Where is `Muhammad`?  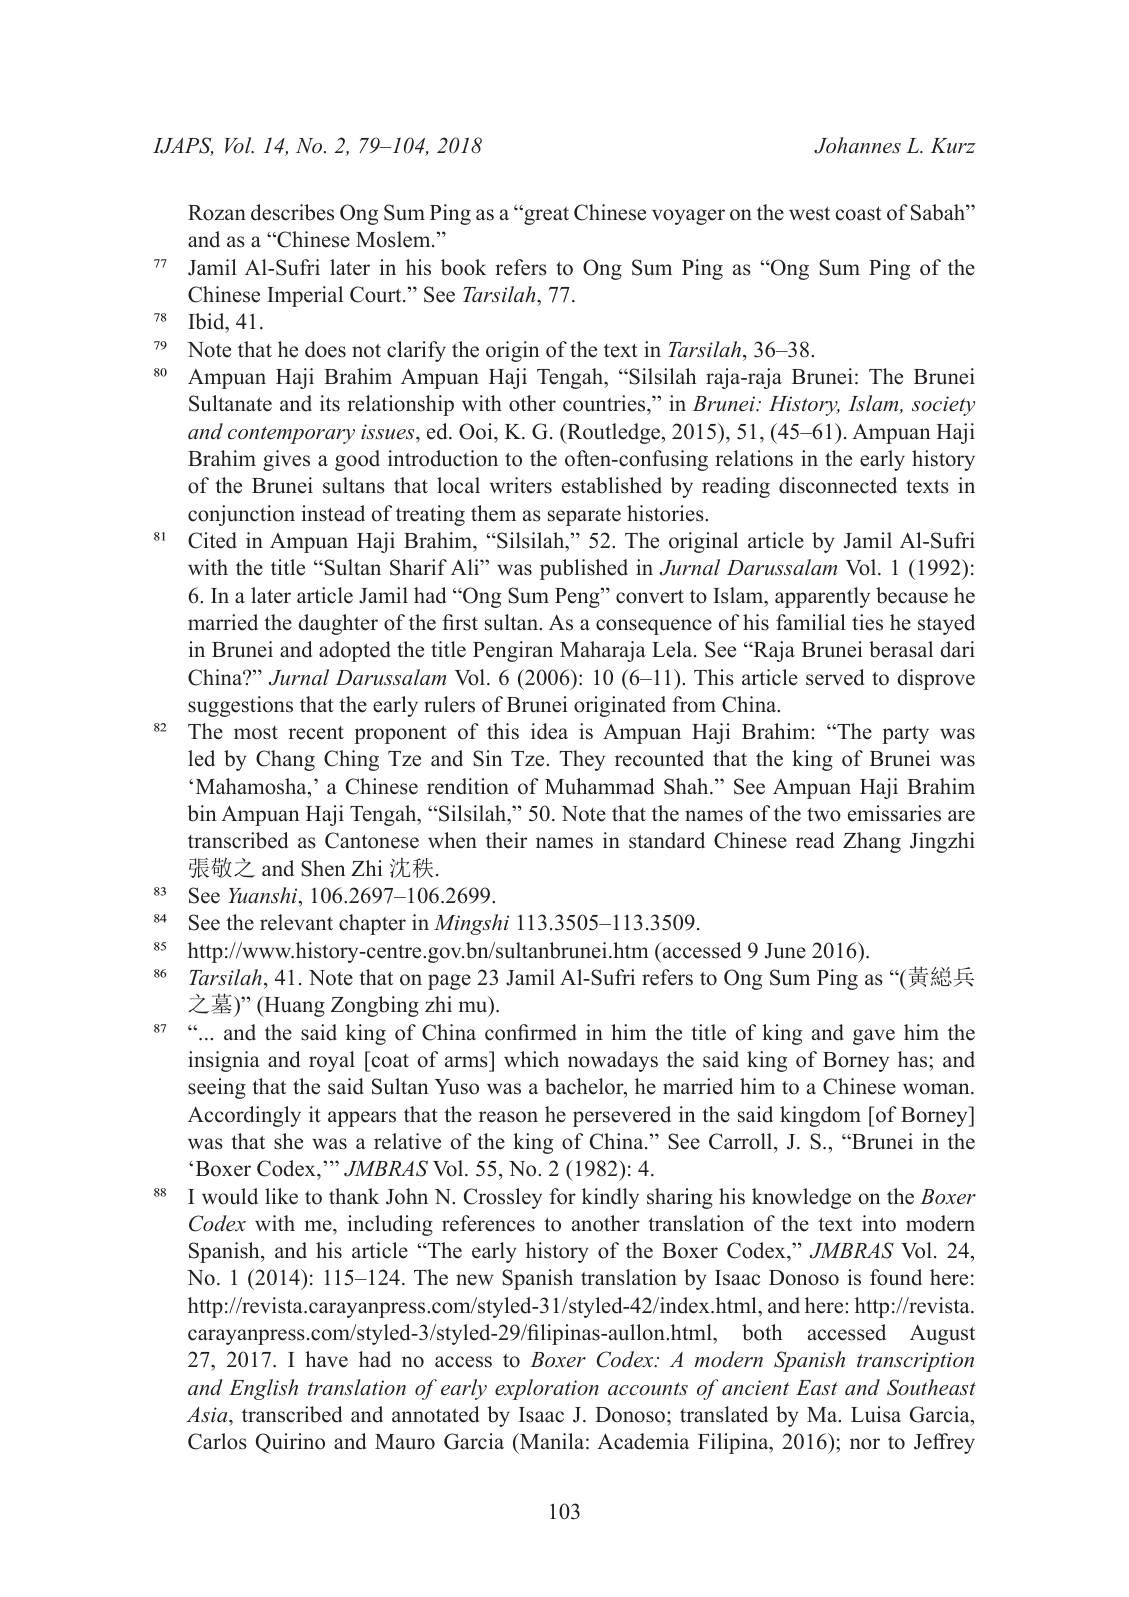 Muhammad is located at coordinates (599, 786).
